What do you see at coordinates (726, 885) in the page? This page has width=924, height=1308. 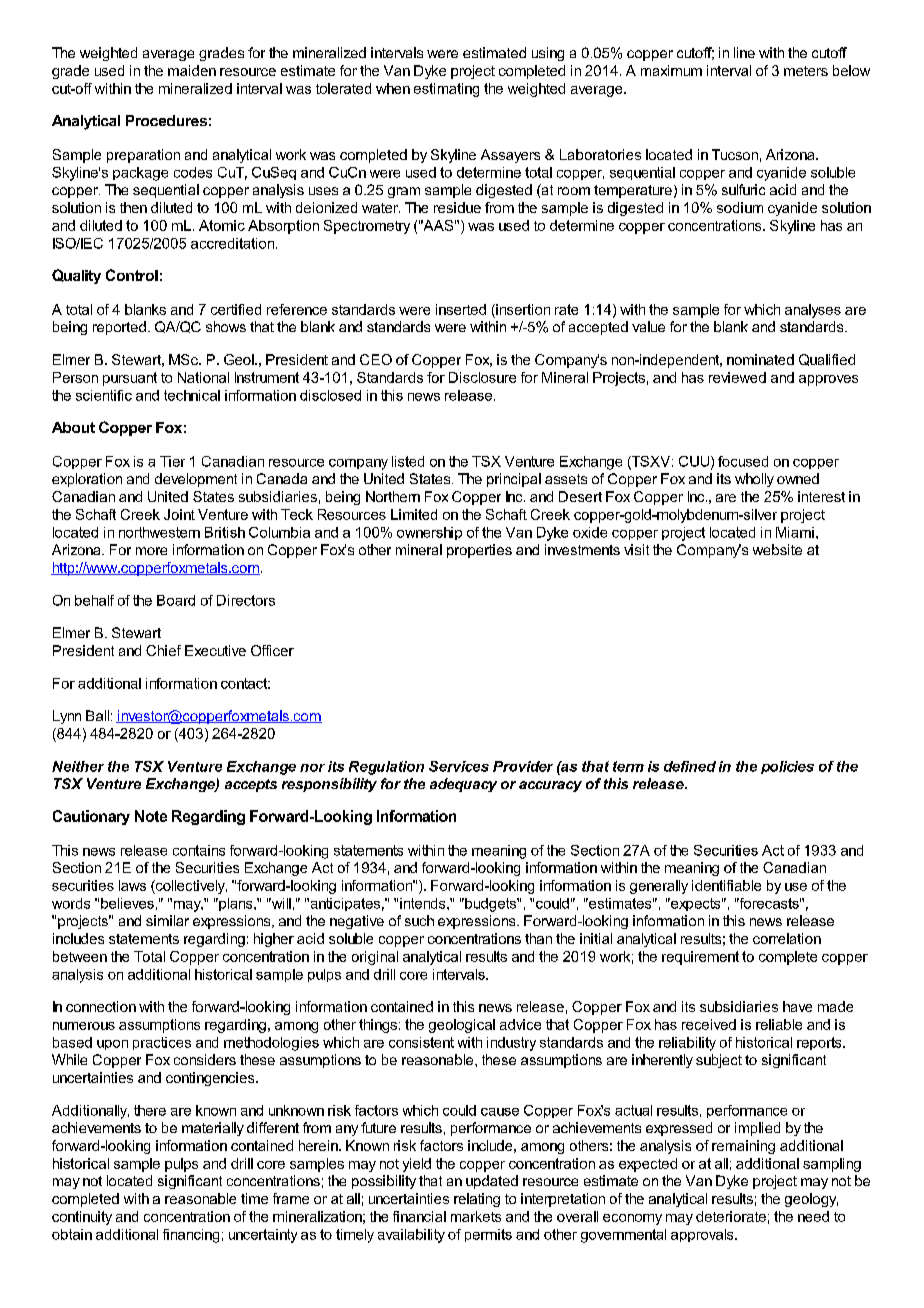 I see `identifiable` at bounding box center [726, 885].
